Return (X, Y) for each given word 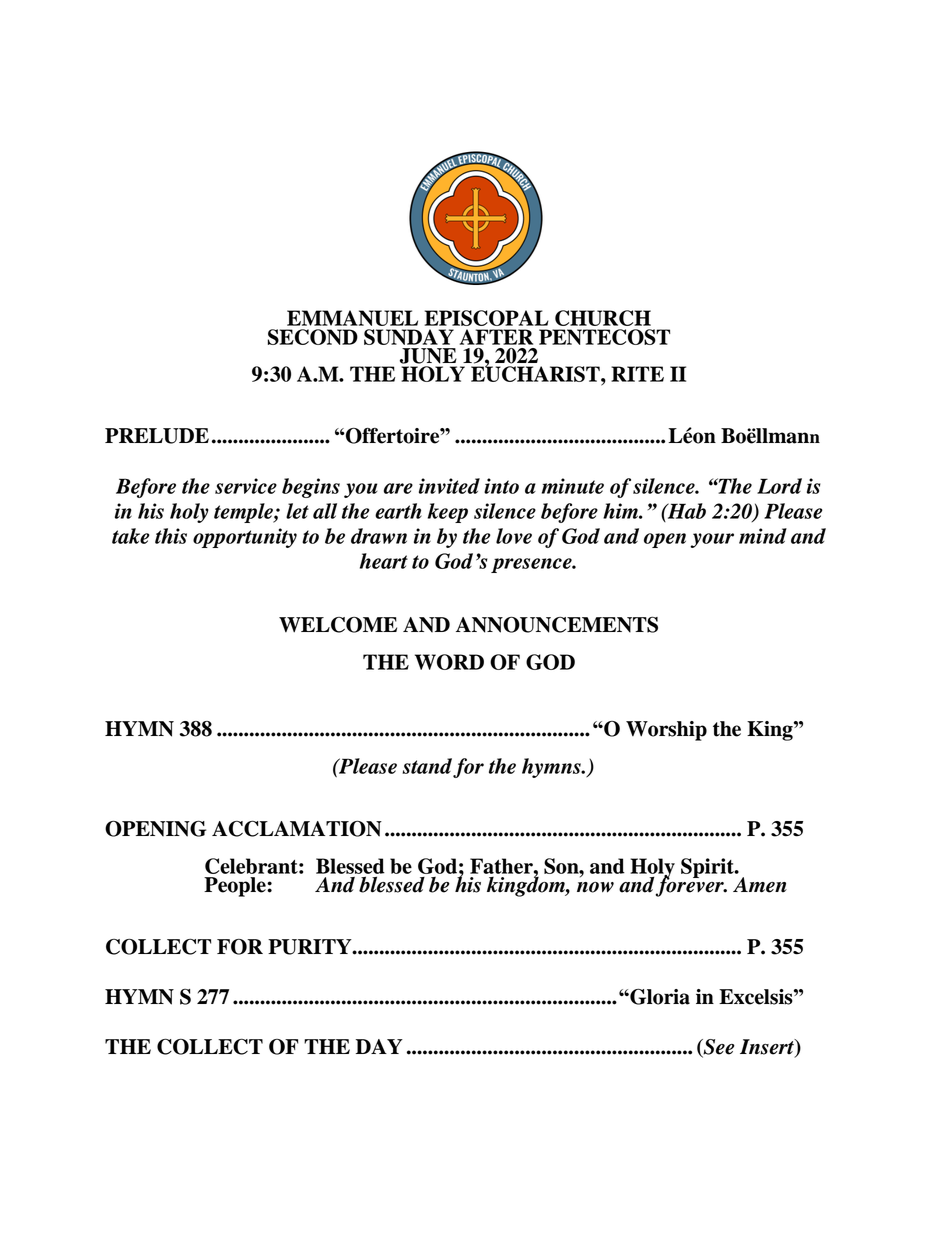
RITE (637, 374)
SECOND (313, 337)
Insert (768, 1048)
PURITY (311, 947)
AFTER (496, 337)
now (595, 887)
